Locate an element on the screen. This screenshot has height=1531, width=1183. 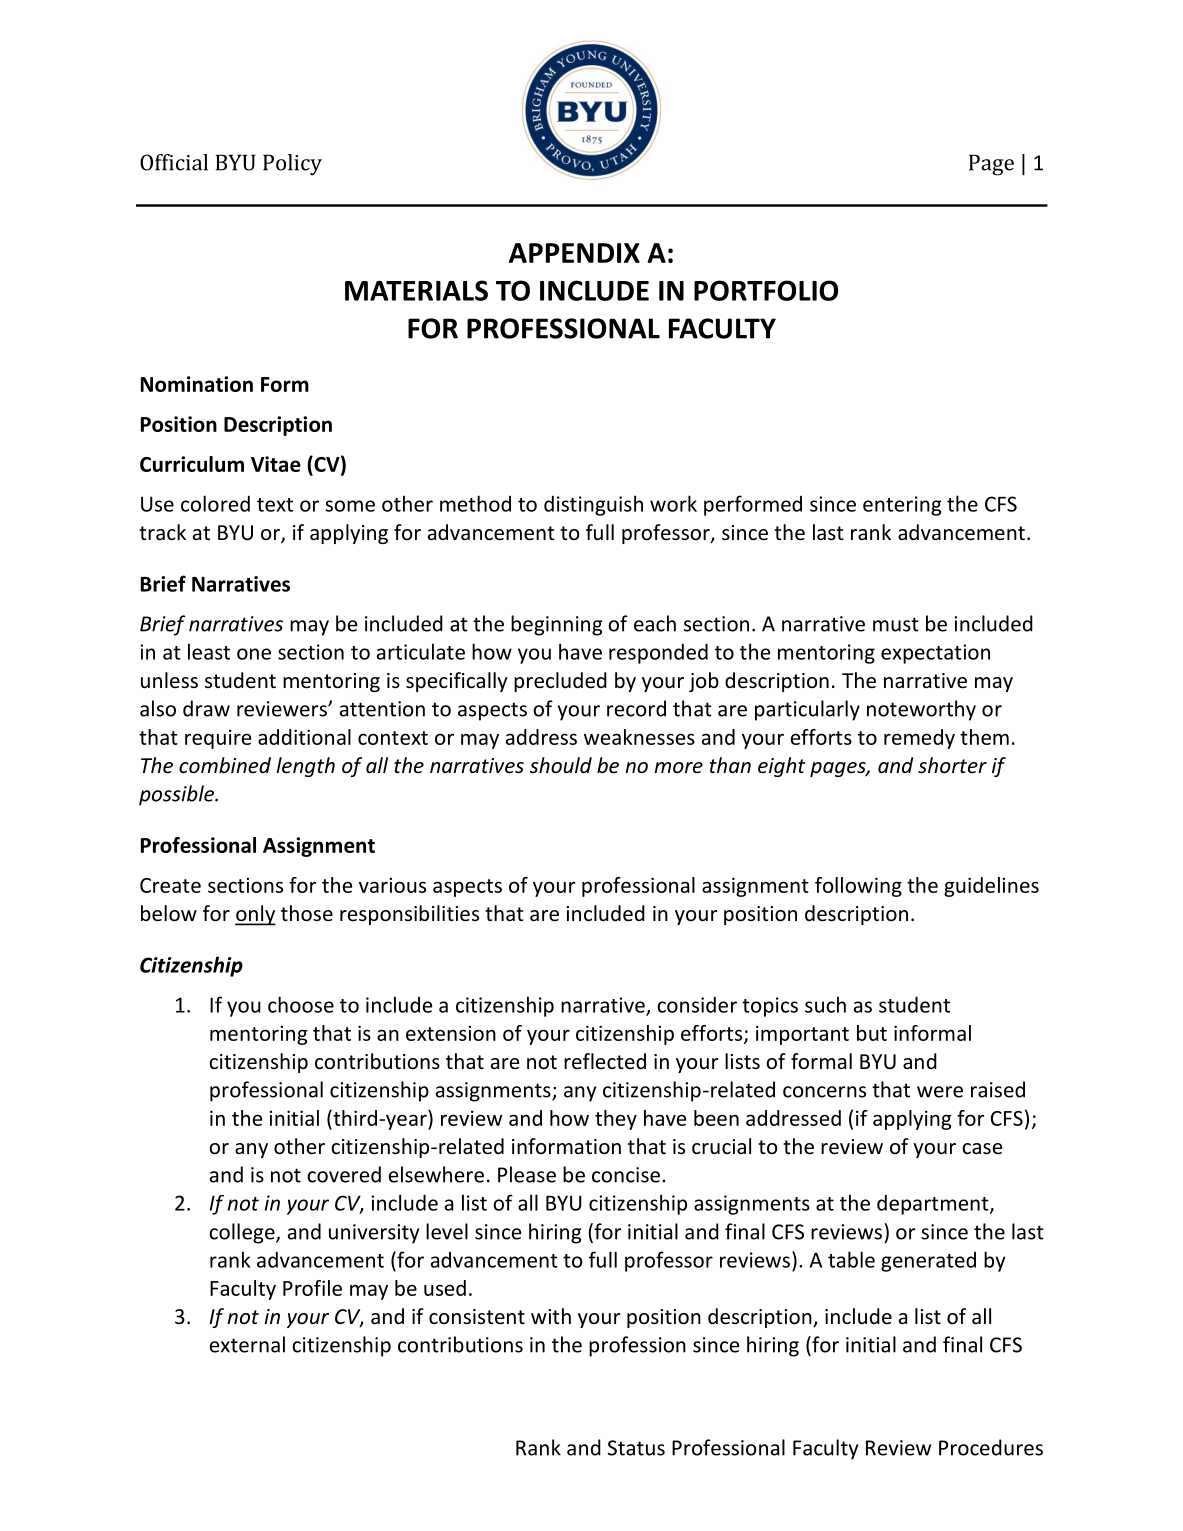
Policy is located at coordinates (292, 164).
